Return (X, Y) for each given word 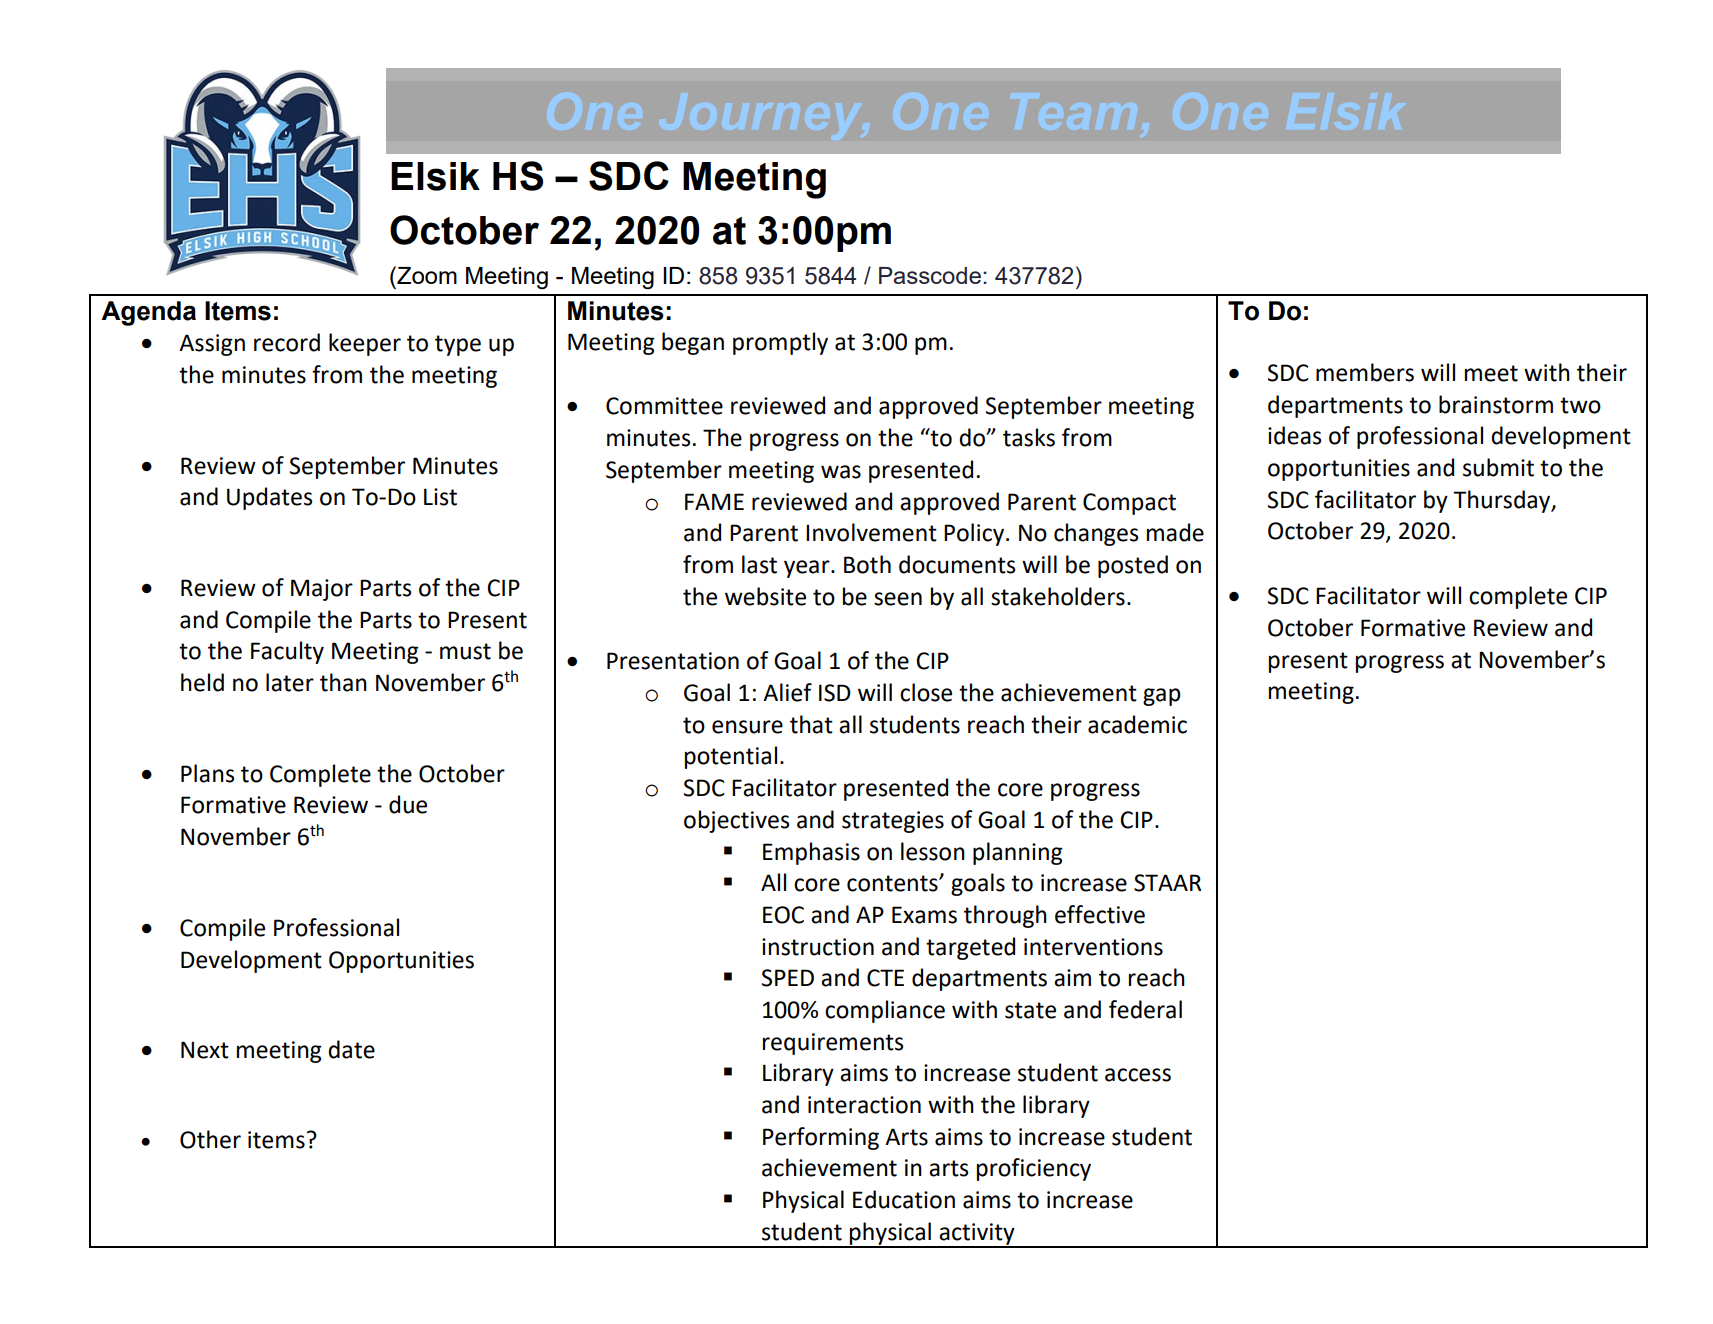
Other (210, 1139)
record (287, 342)
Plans (207, 773)
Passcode (930, 275)
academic (1137, 724)
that (811, 724)
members (1365, 372)
